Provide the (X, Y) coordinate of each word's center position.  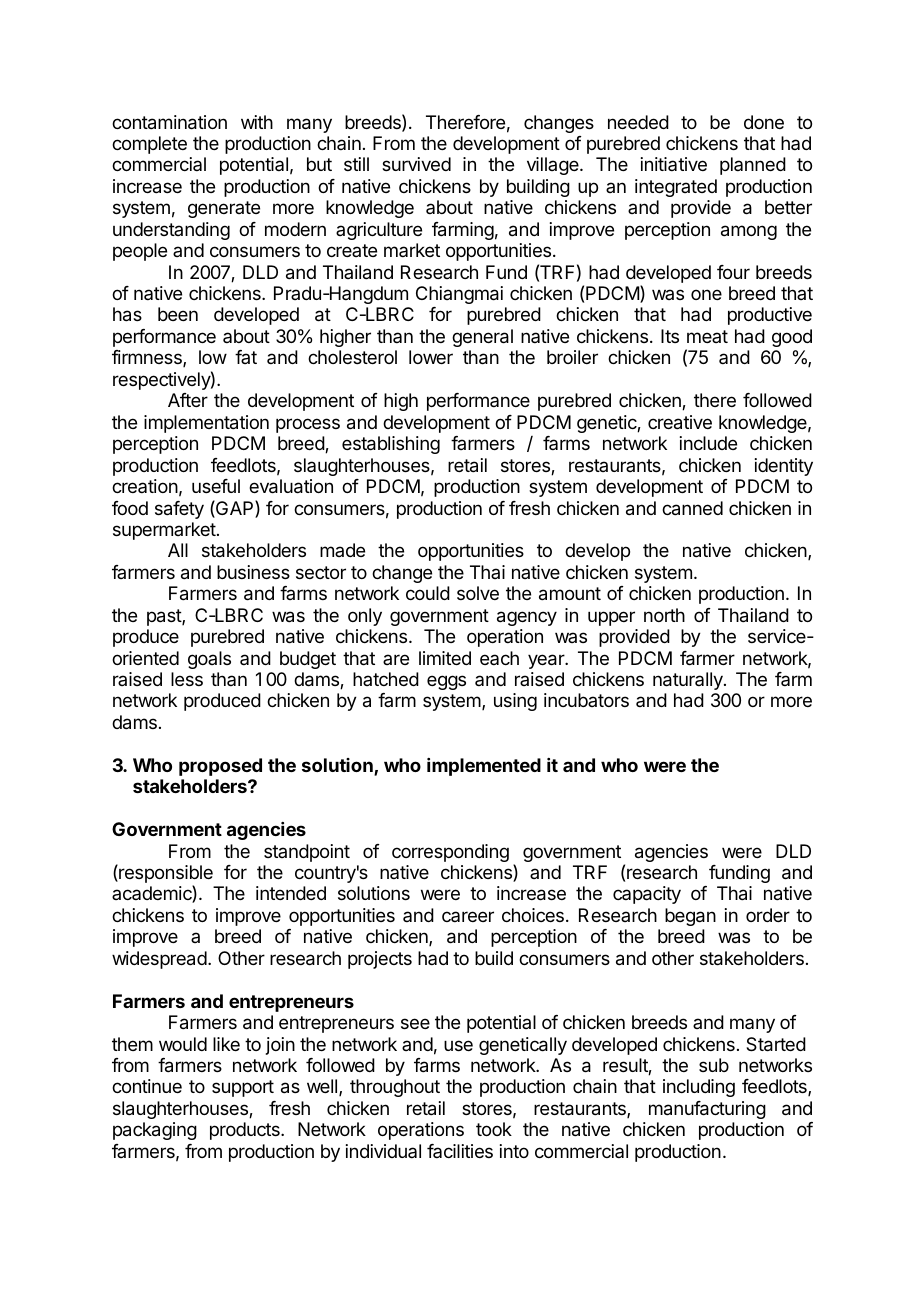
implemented (484, 767)
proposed (220, 767)
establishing (391, 445)
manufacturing (707, 1110)
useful (216, 486)
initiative (674, 164)
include (708, 443)
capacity (647, 895)
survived (416, 164)
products (246, 1131)
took (494, 1129)
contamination (169, 122)
